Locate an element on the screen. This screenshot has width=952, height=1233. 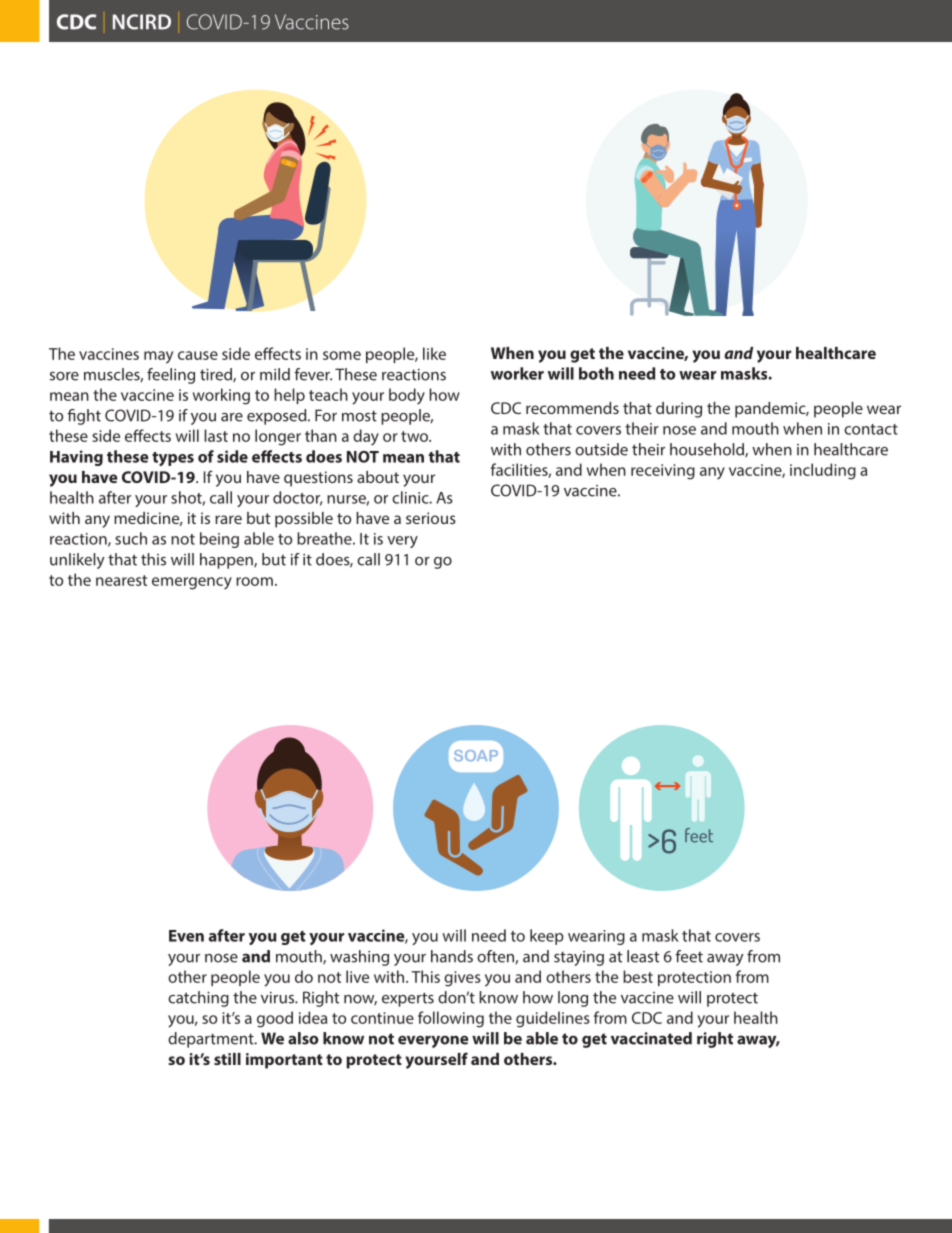
Even is located at coordinates (186, 936).
